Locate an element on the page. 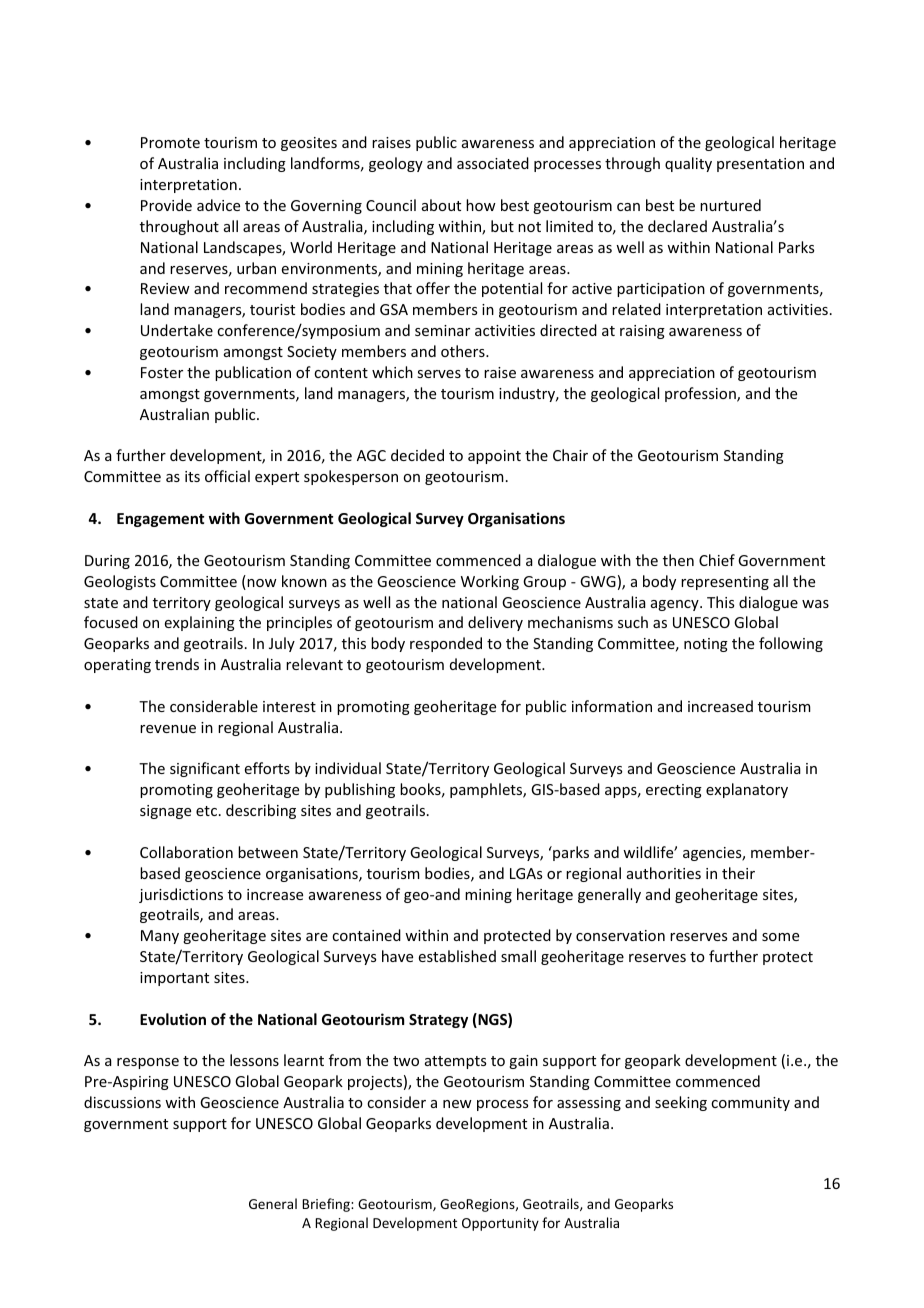 The height and width of the page is (1308, 924). appoint is located at coordinates (494, 457).
